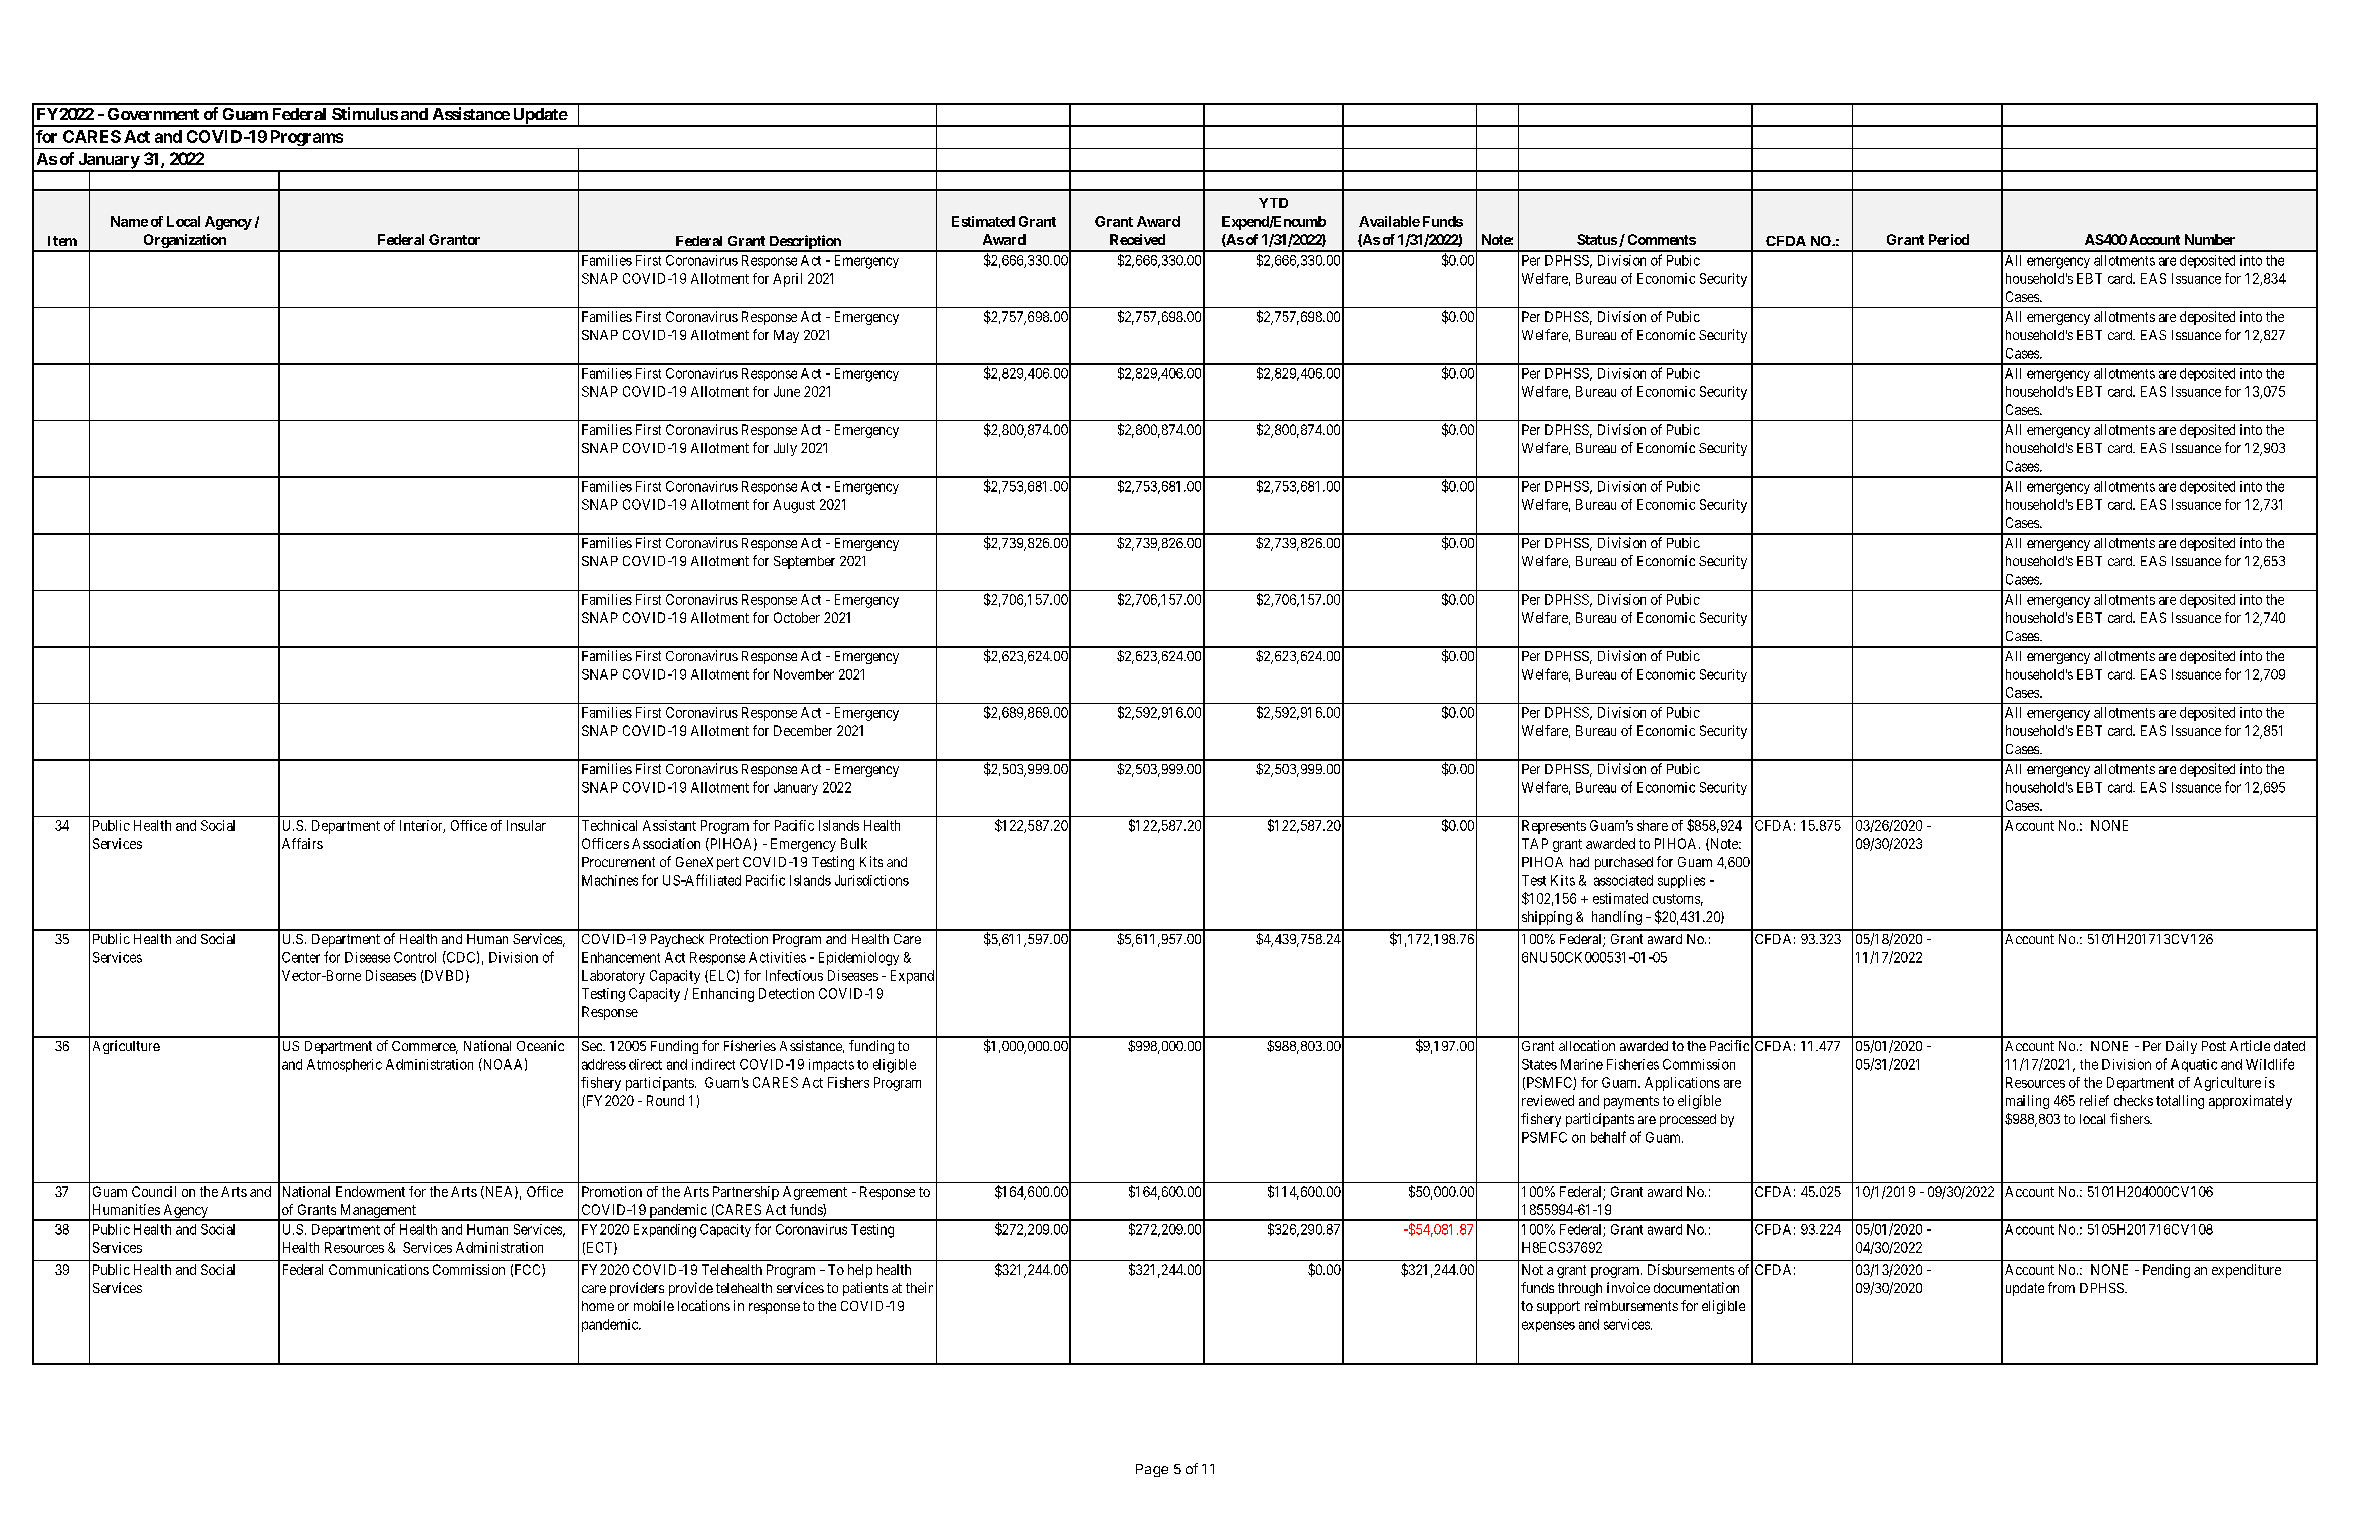 This image has width=2353, height=1523. I want to click on Bulk, so click(854, 843).
